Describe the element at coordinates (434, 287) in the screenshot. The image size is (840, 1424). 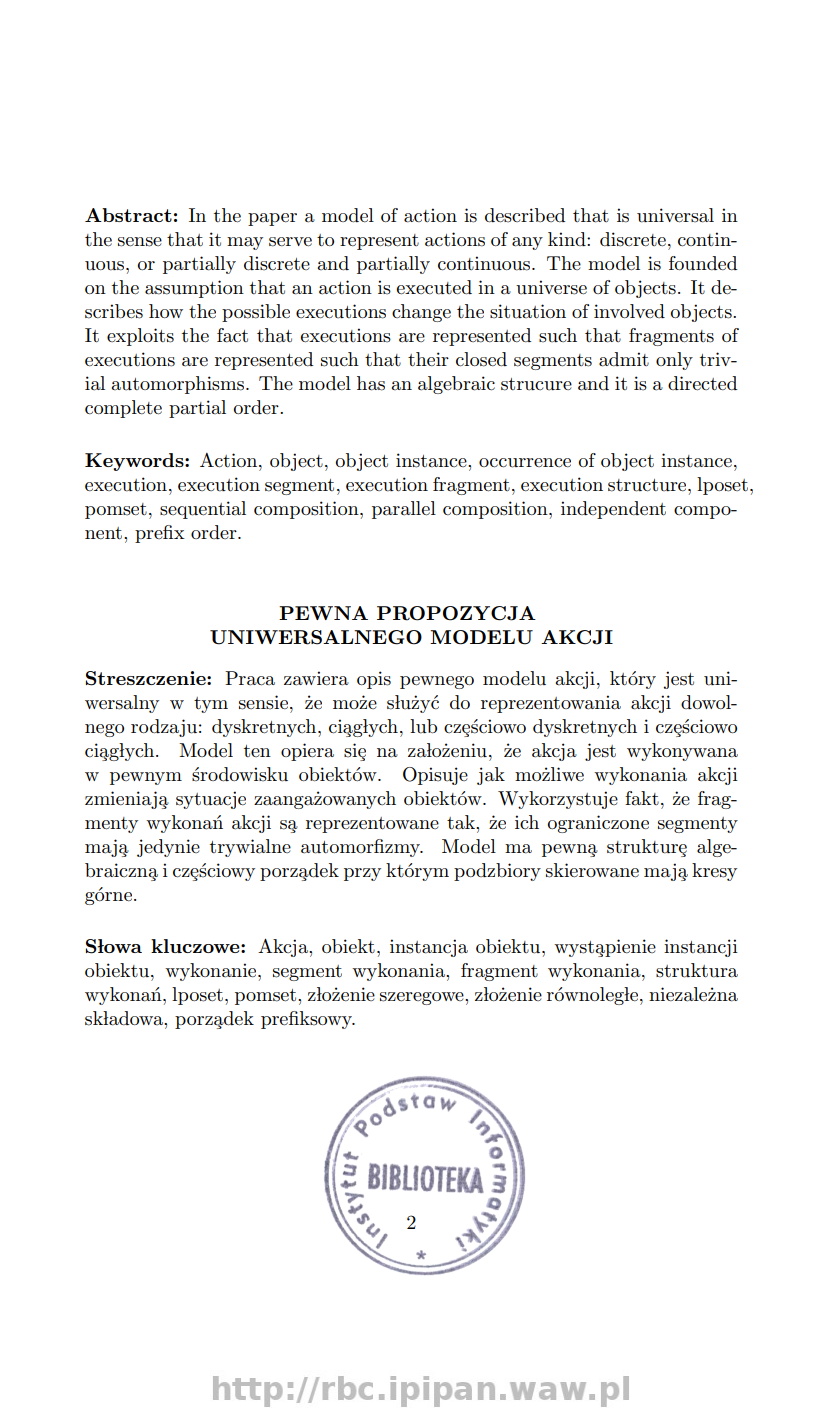
I see `executed` at that location.
